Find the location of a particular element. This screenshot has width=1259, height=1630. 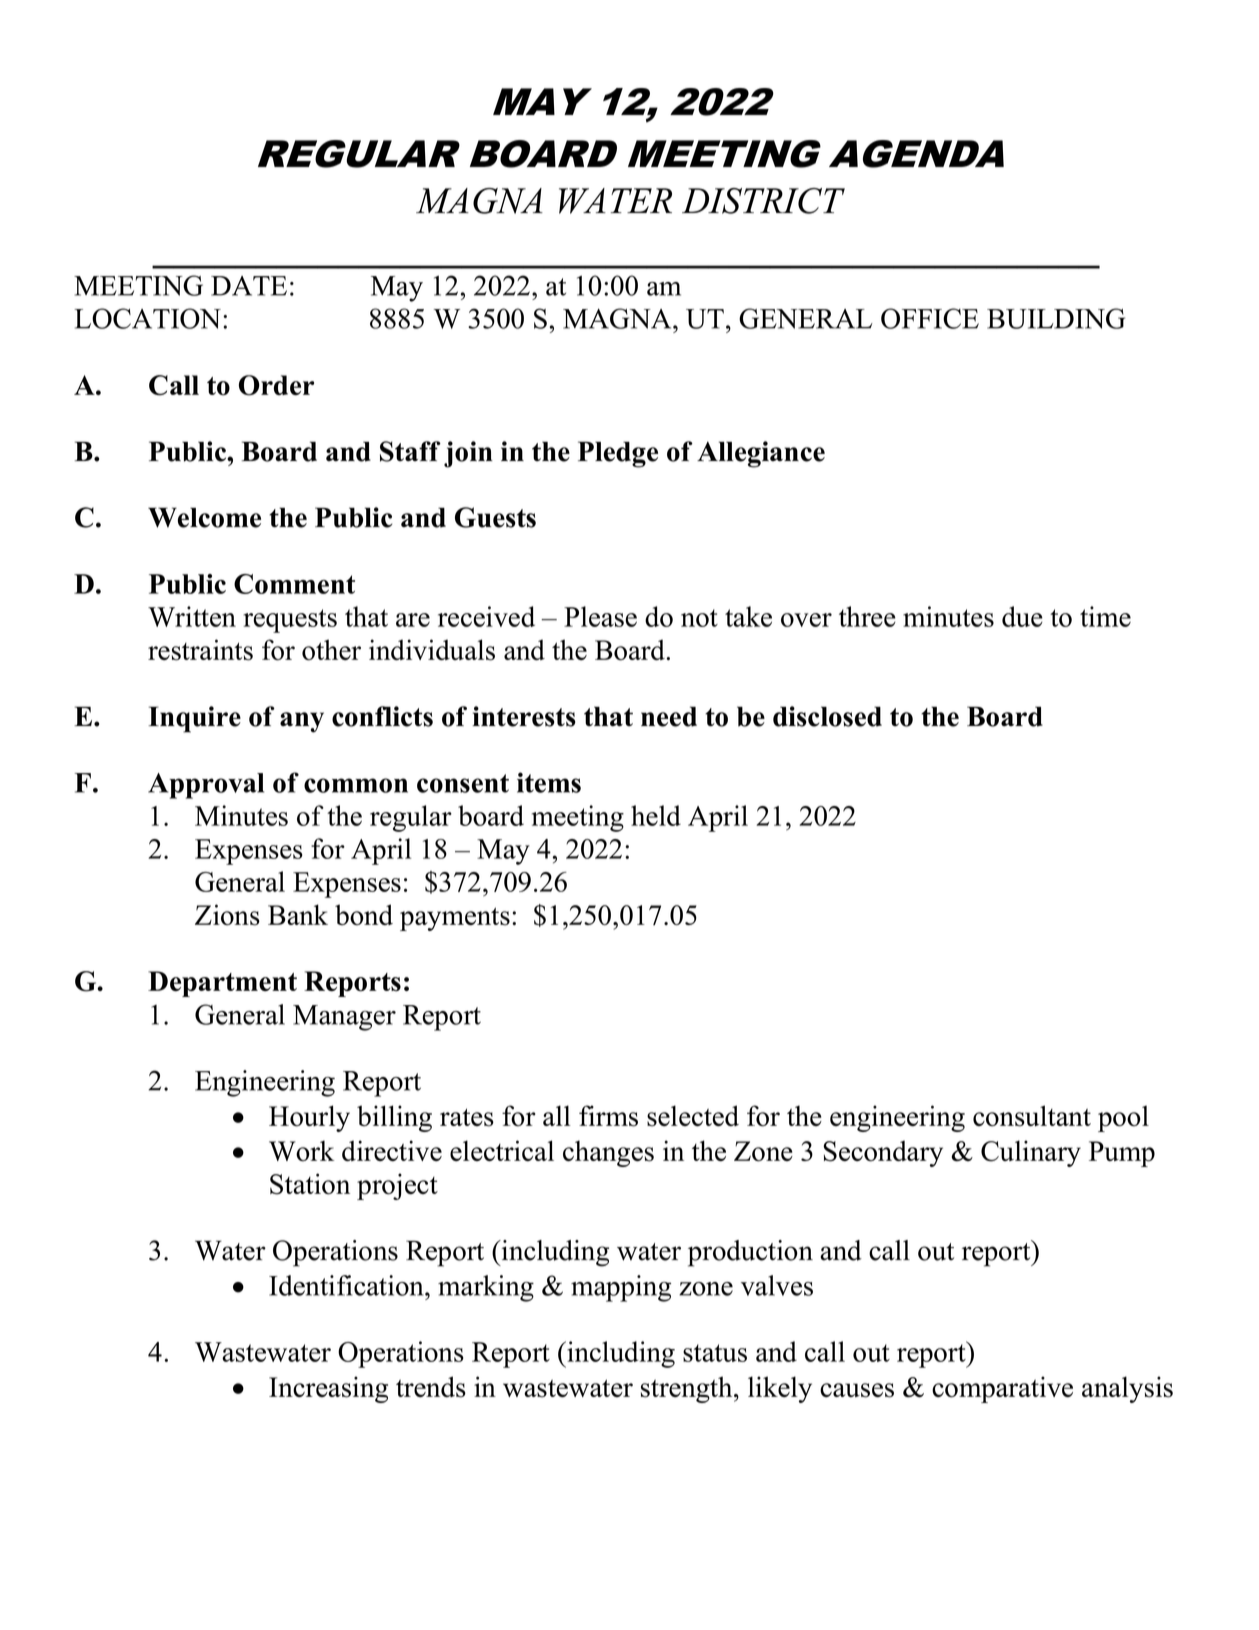

DATE is located at coordinates (249, 286).
